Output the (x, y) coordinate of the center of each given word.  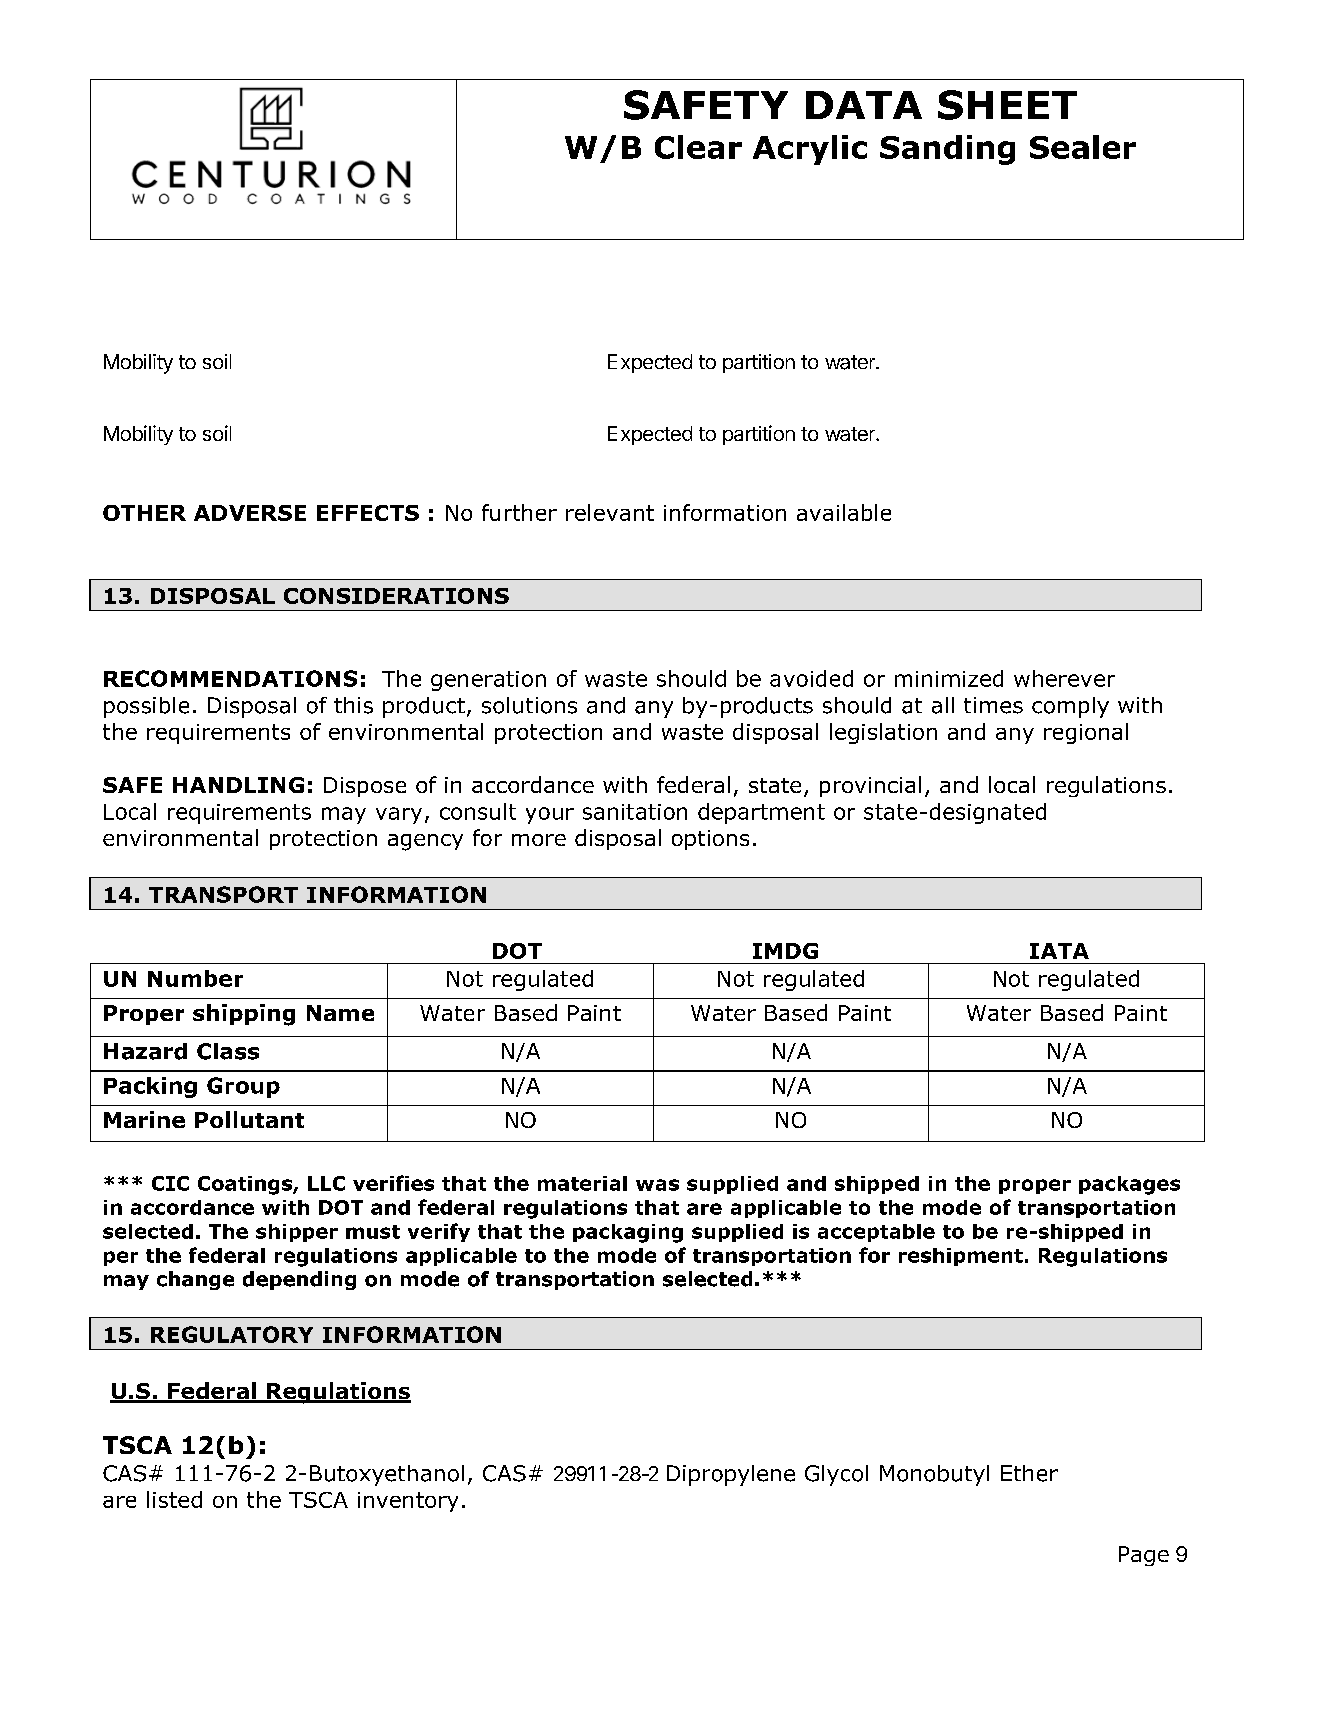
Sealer (1083, 147)
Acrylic (810, 150)
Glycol (836, 1475)
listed (174, 1499)
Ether (1029, 1473)
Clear (698, 147)
